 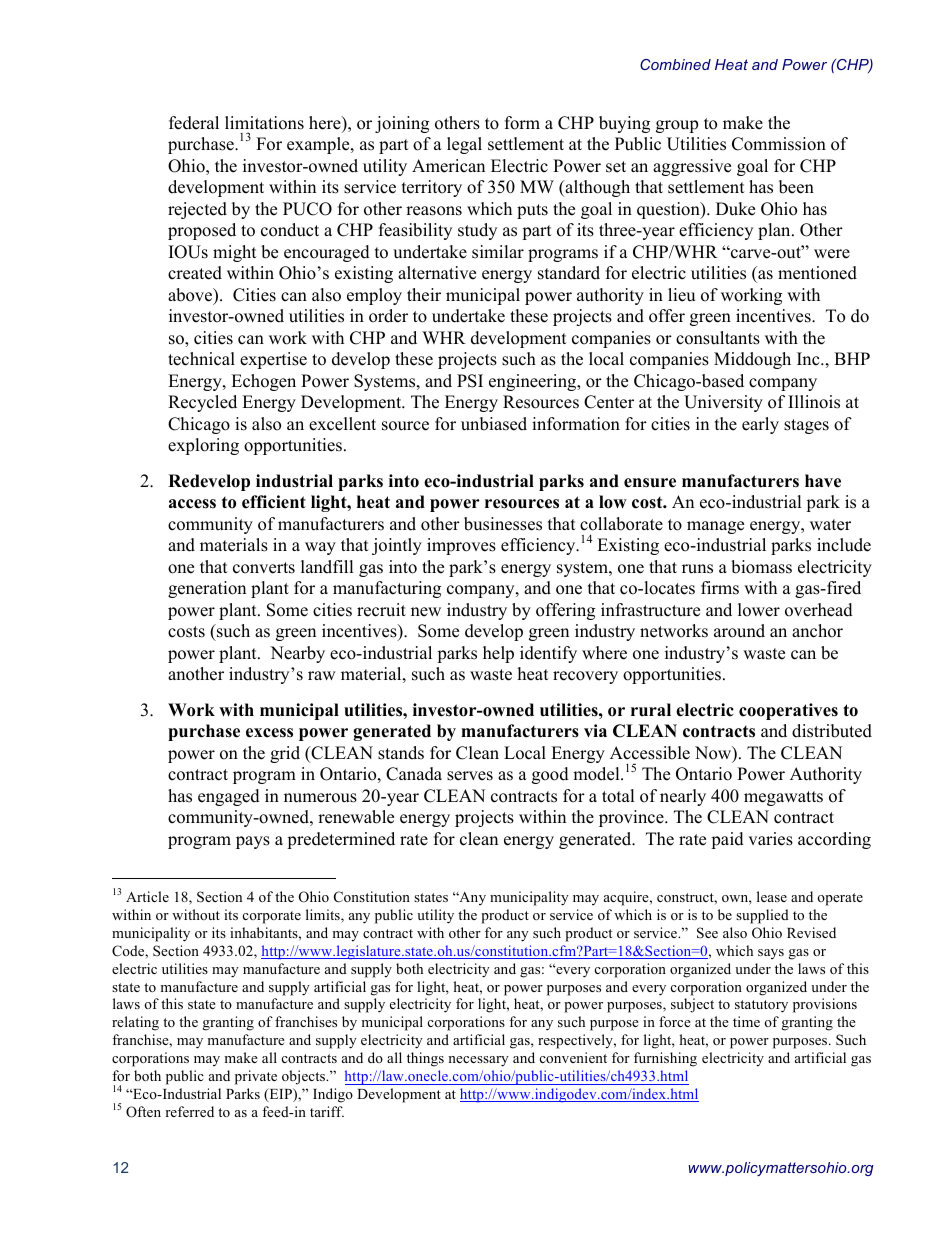 I want to click on legal, so click(x=464, y=145).
